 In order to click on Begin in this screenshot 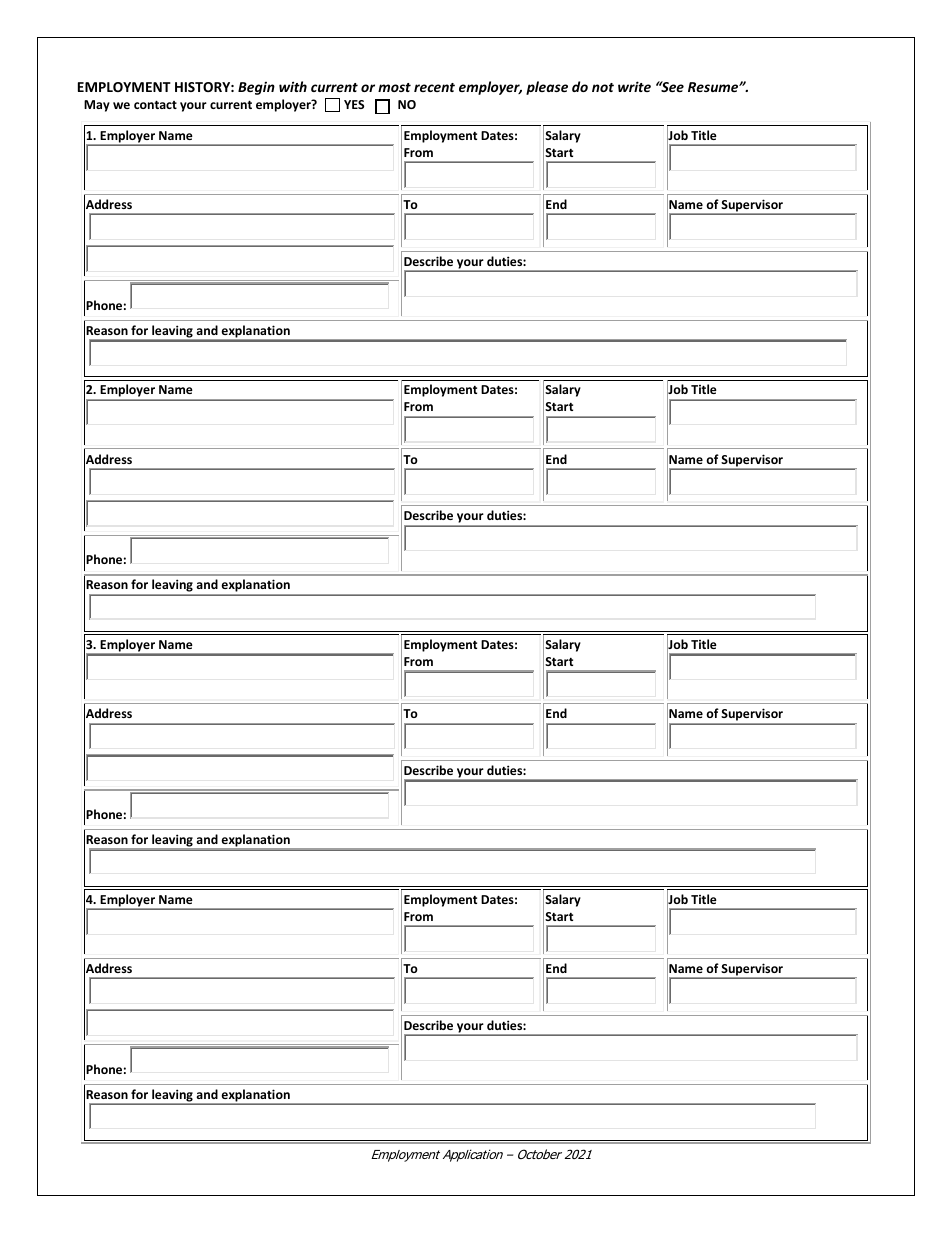, I will do `click(256, 88)`.
